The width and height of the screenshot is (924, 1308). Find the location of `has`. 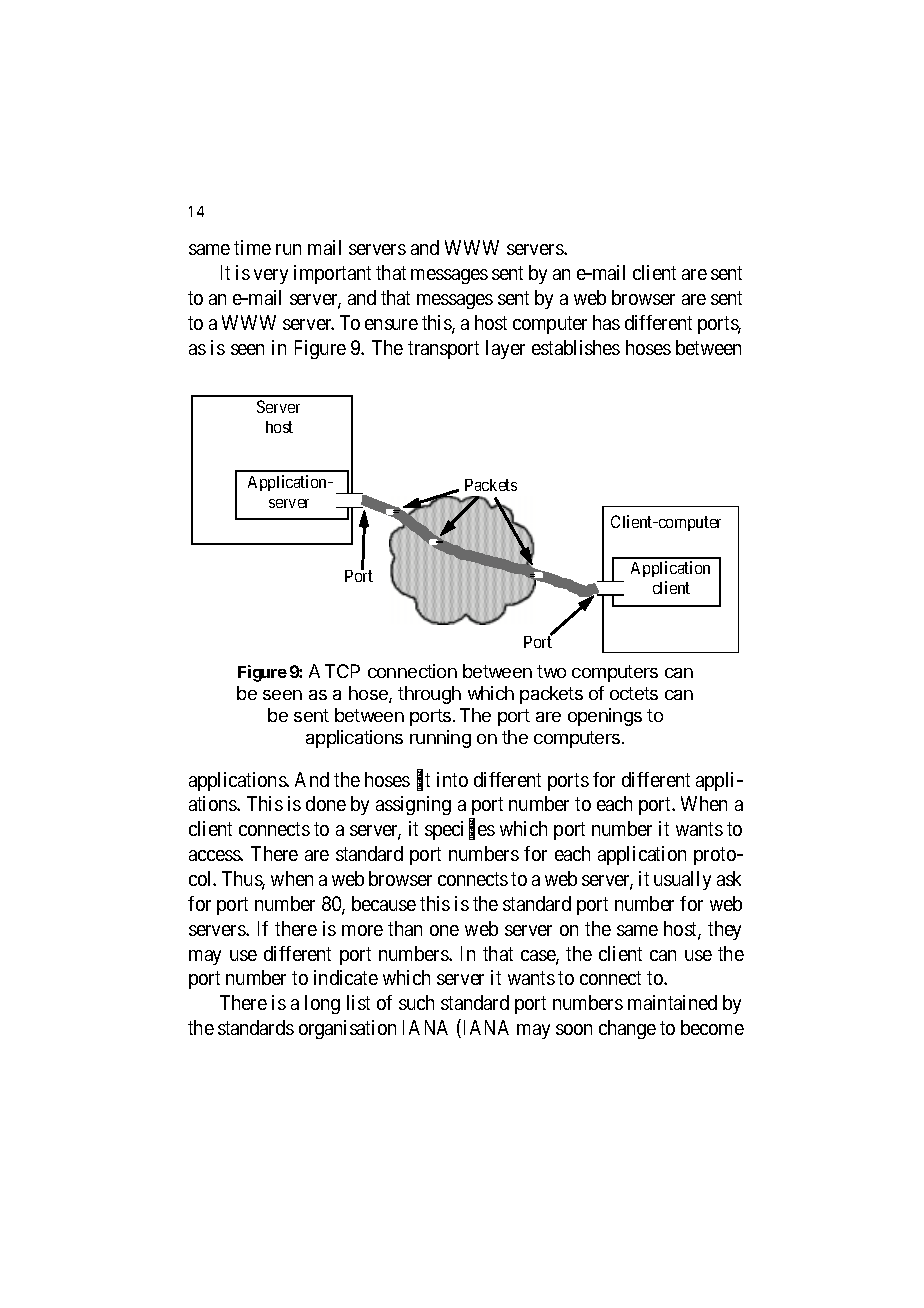

has is located at coordinates (606, 322).
